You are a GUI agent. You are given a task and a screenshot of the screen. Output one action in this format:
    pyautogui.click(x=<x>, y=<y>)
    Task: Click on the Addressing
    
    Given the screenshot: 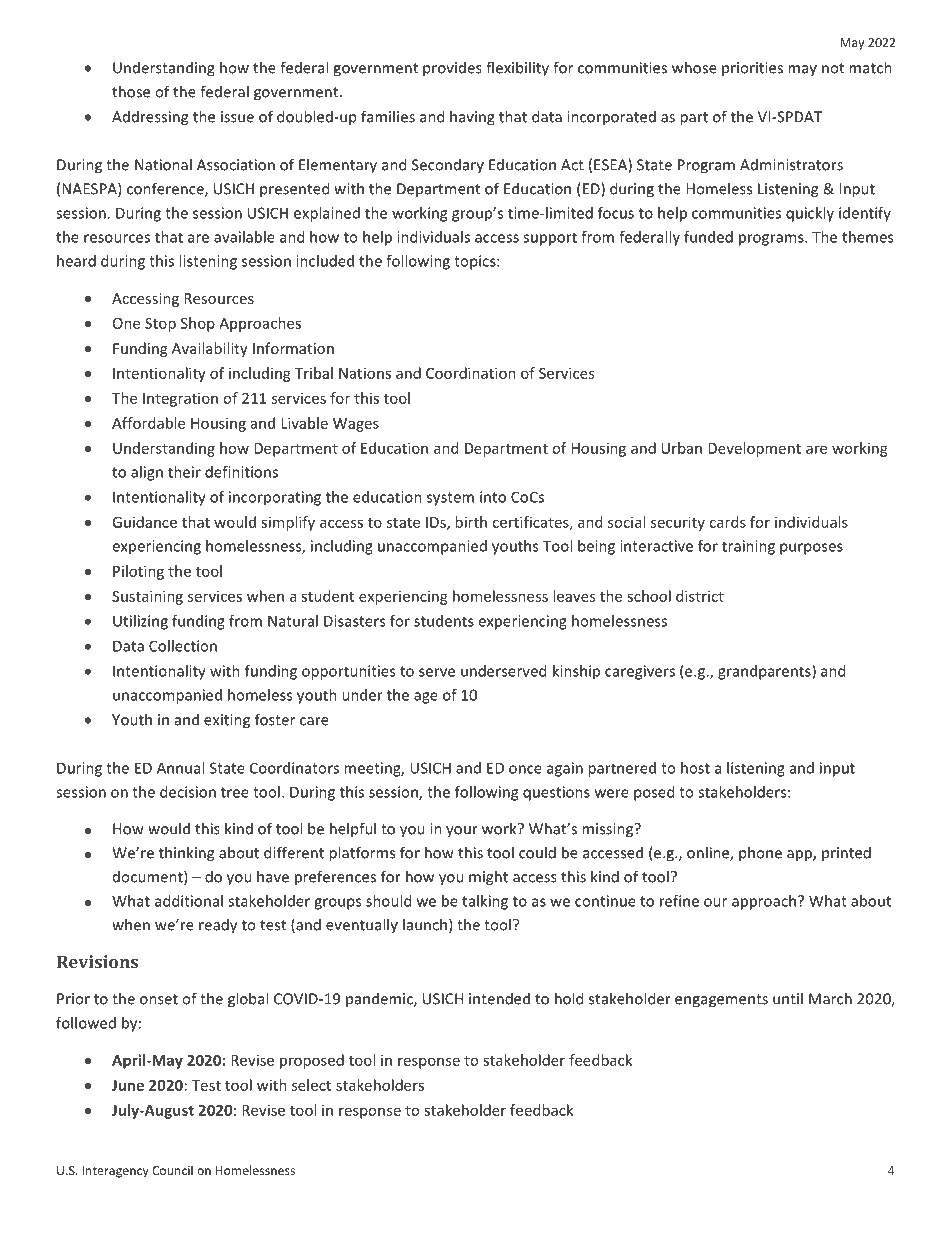 What is the action you would take?
    pyautogui.click(x=150, y=118)
